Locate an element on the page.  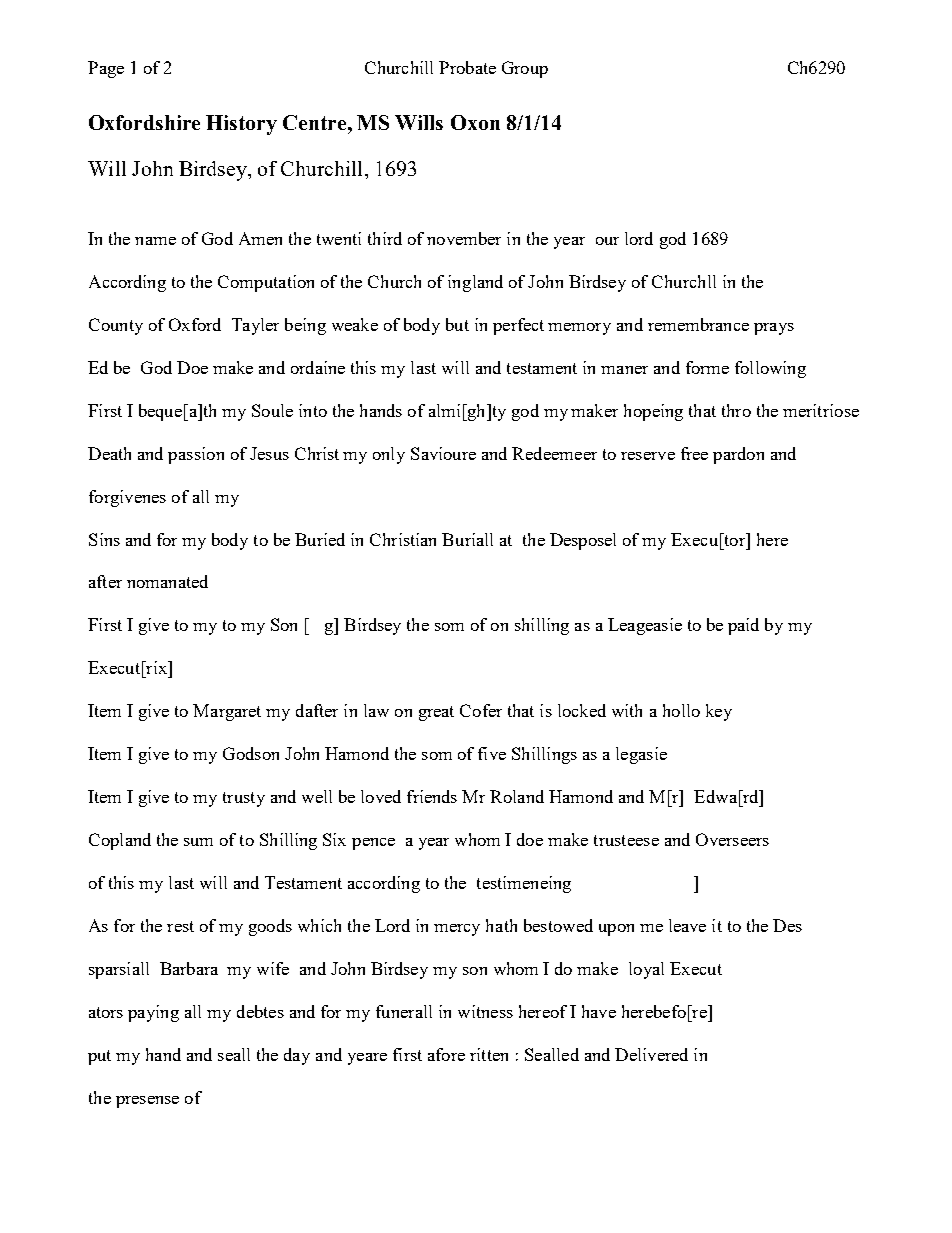
Buried is located at coordinates (320, 539).
